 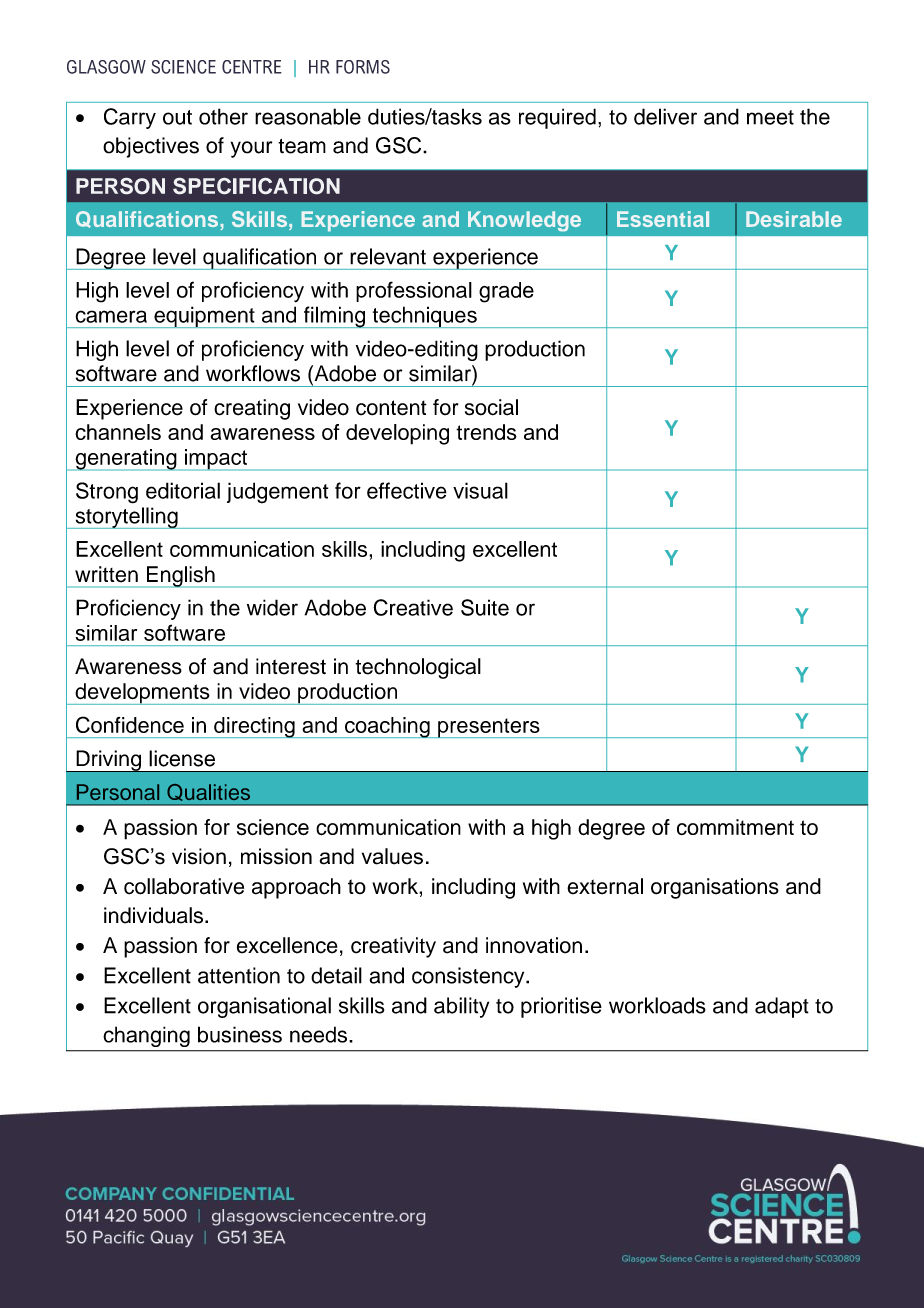 I want to click on social, so click(x=491, y=407).
